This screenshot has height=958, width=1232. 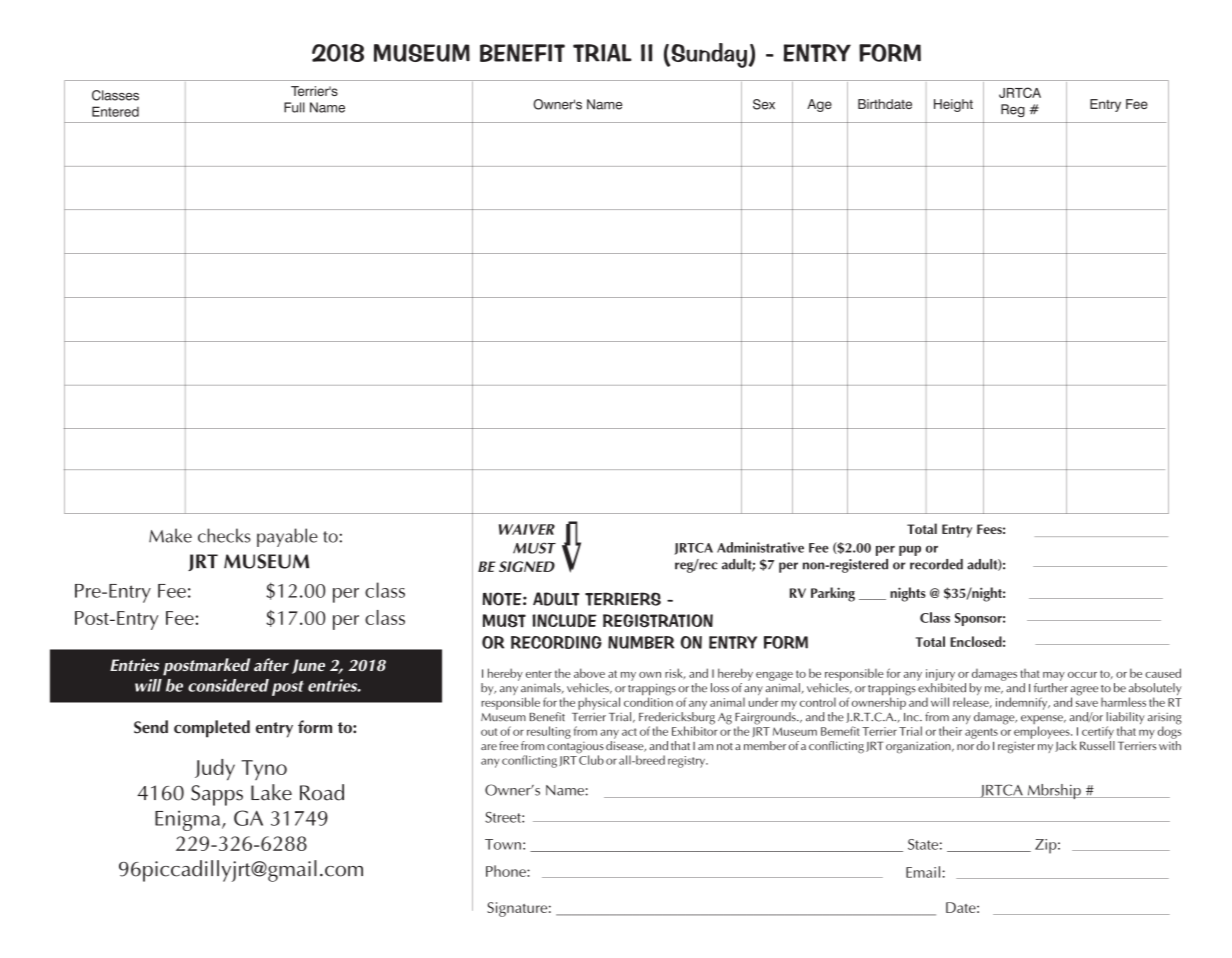 I want to click on Height, so click(x=953, y=105).
